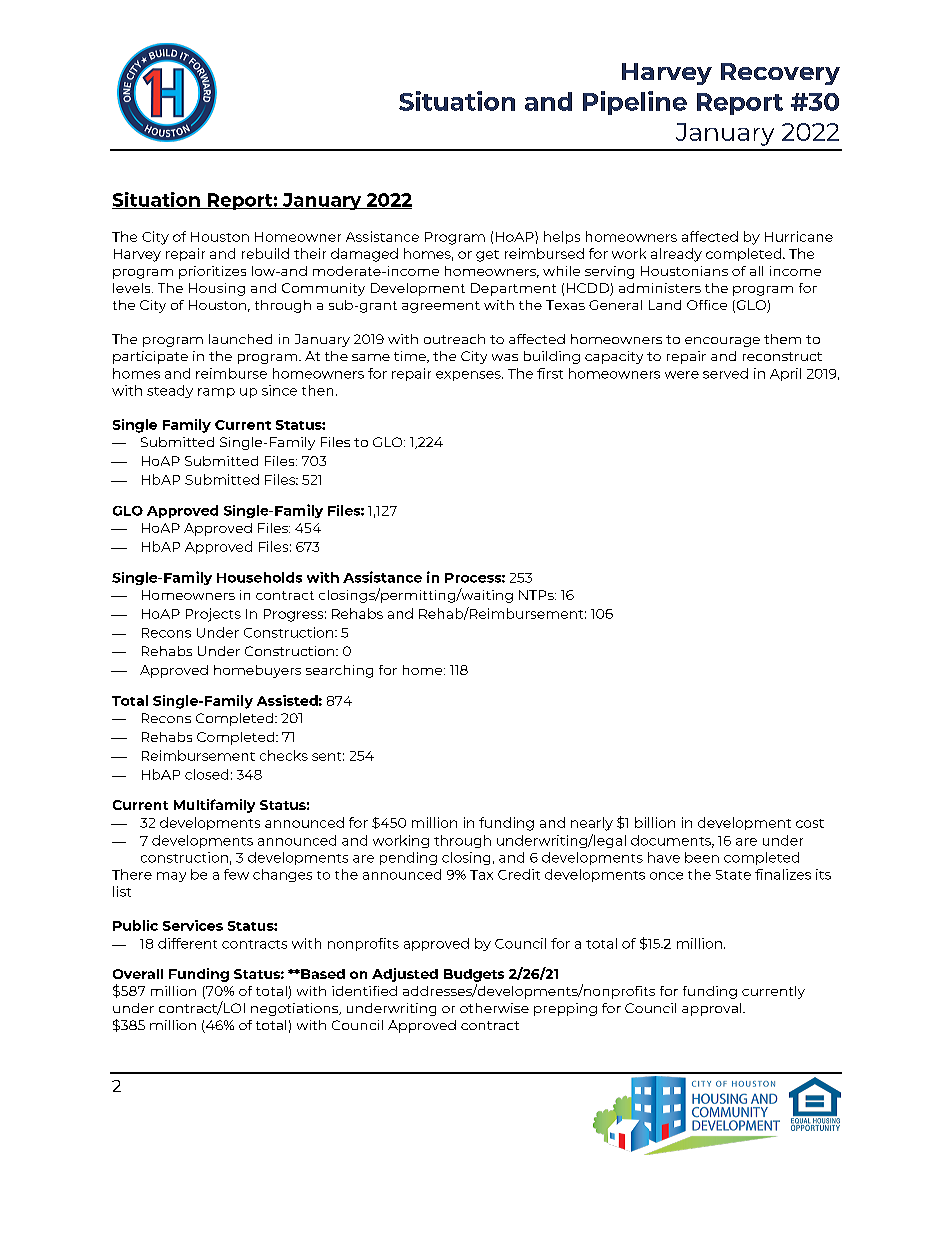 Image resolution: width=952 pixels, height=1233 pixels. Describe the element at coordinates (474, 975) in the document. I see `Budgets` at that location.
